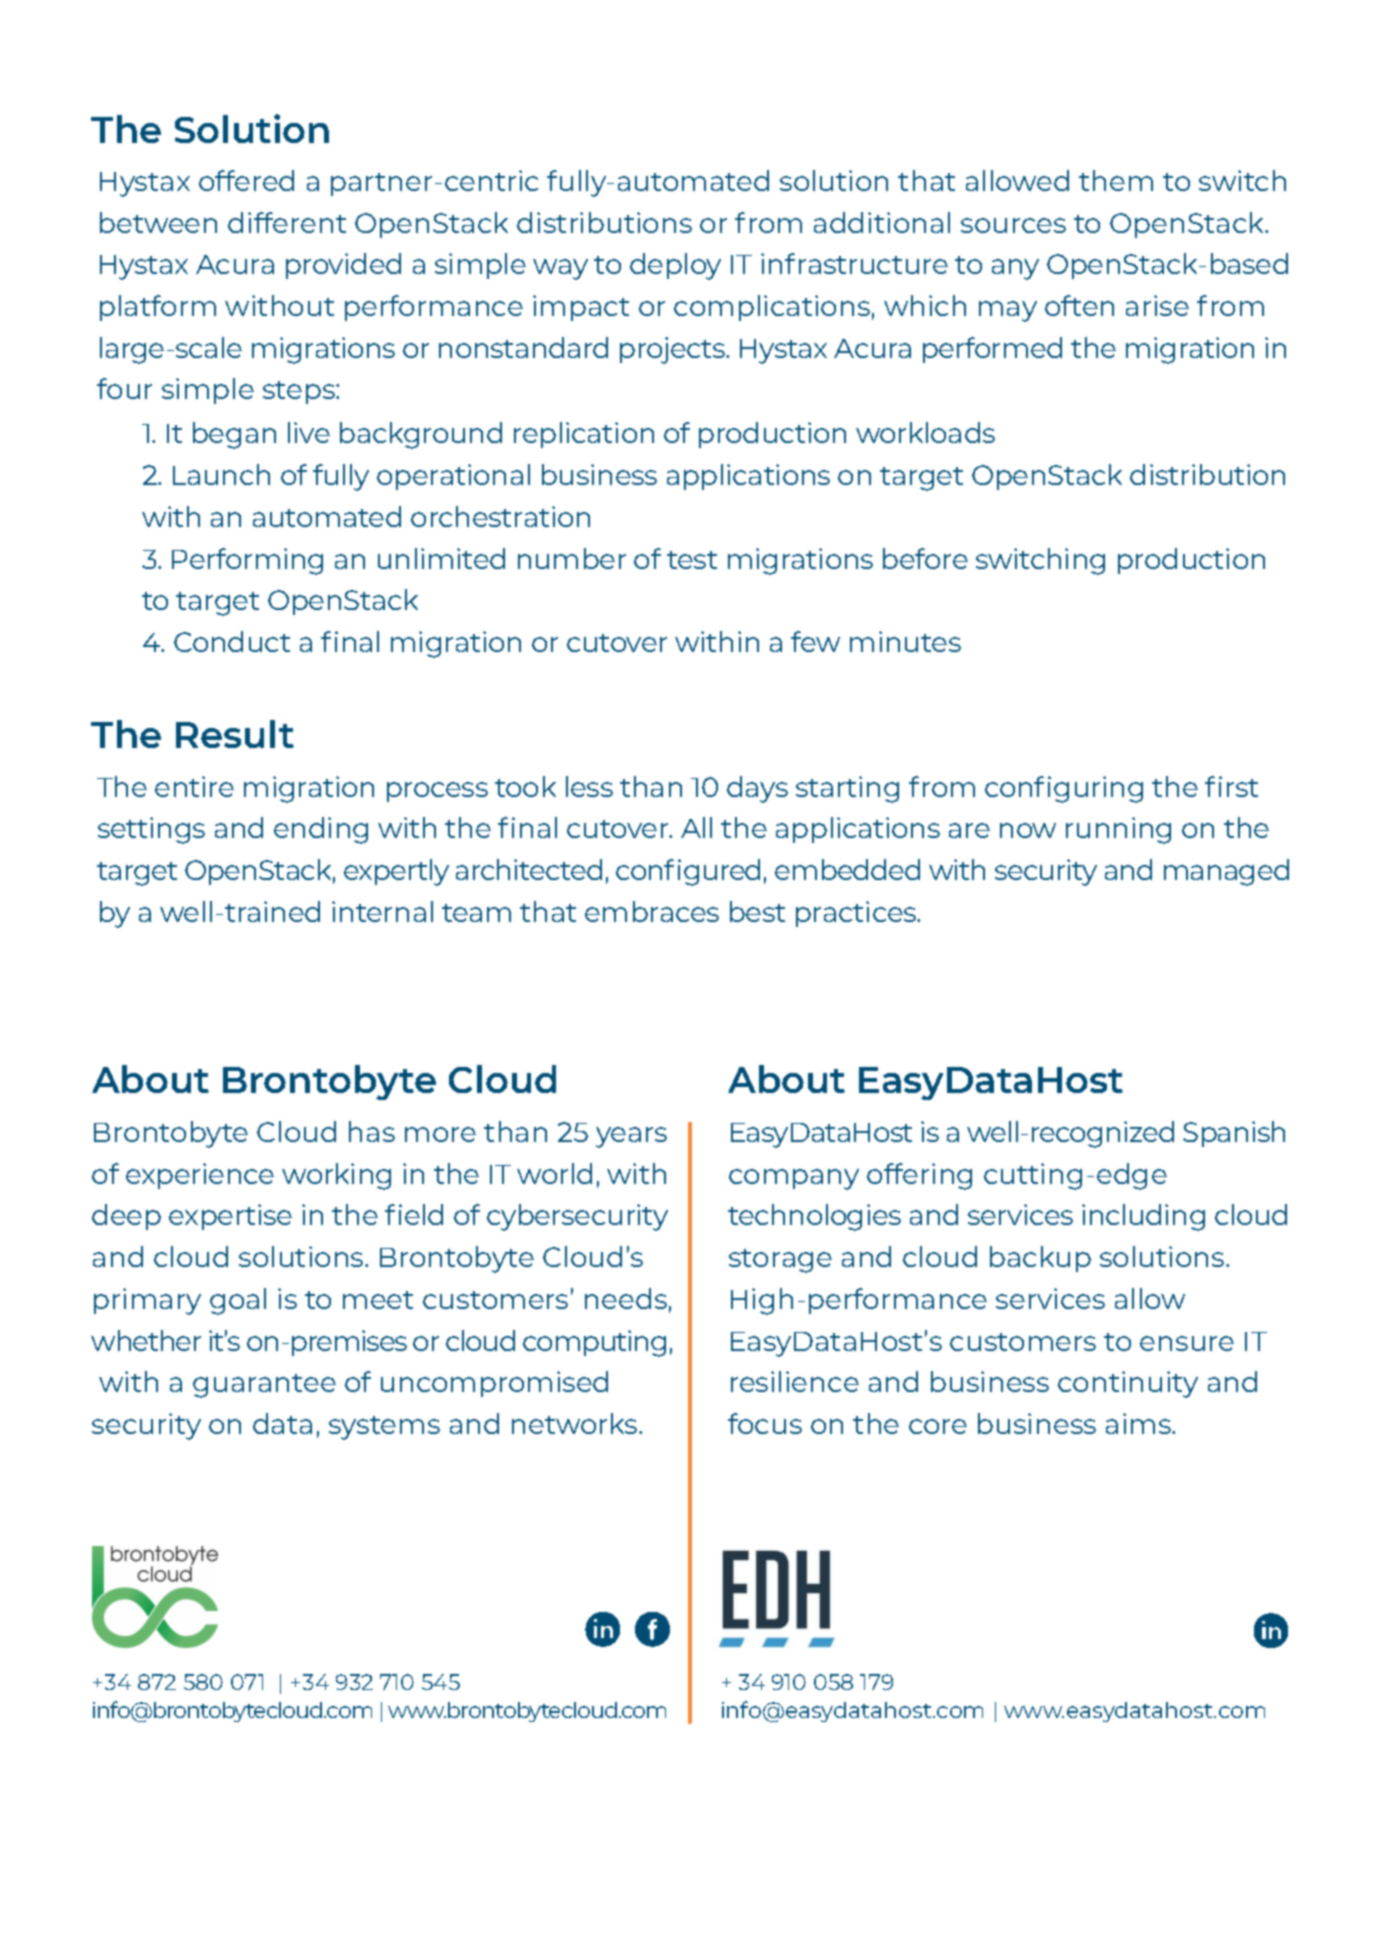 Image resolution: width=1380 pixels, height=1952 pixels. What do you see at coordinates (382, 911) in the document?
I see `internal` at bounding box center [382, 911].
